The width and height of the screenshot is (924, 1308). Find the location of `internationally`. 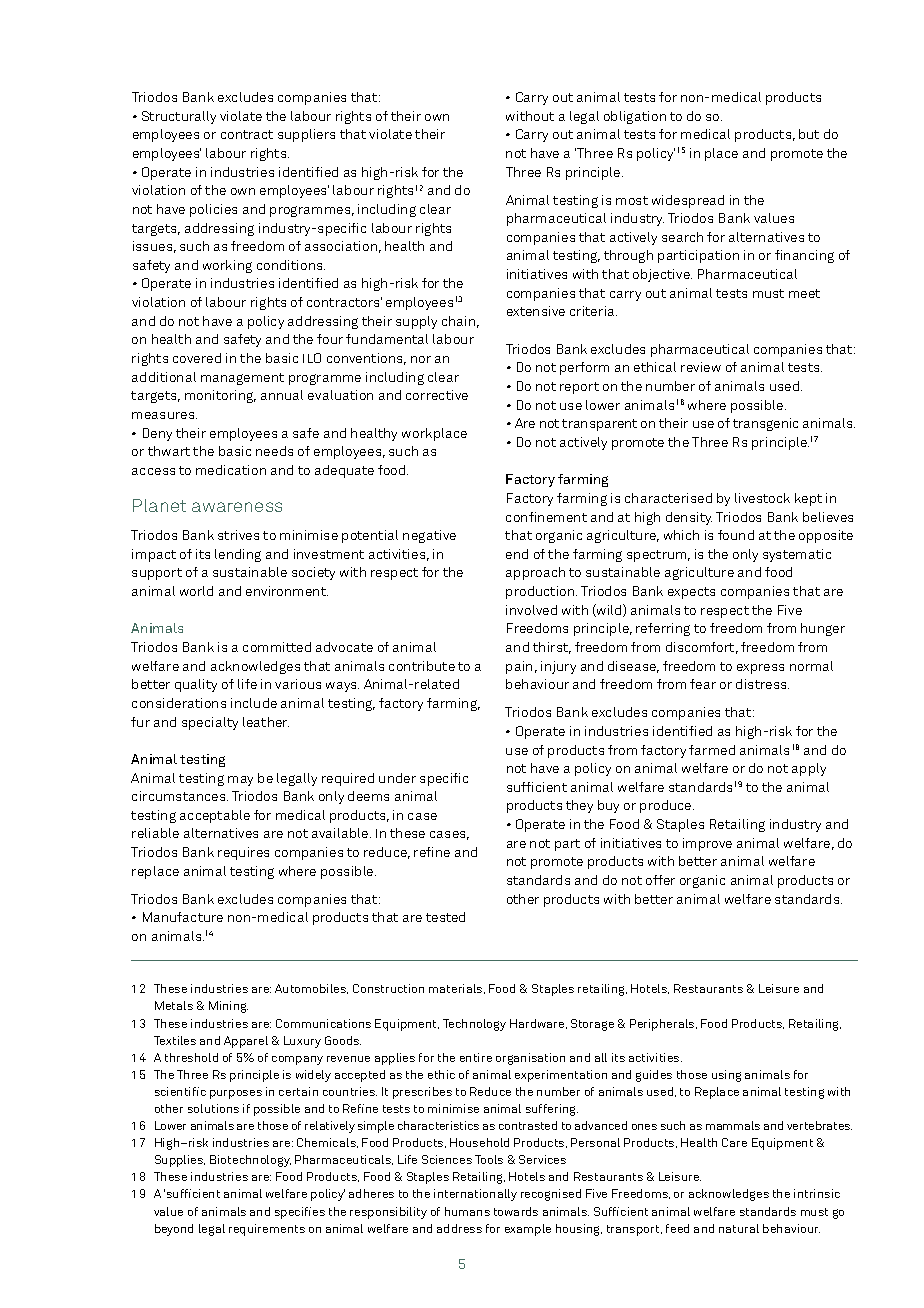

internationally is located at coordinates (475, 1195).
